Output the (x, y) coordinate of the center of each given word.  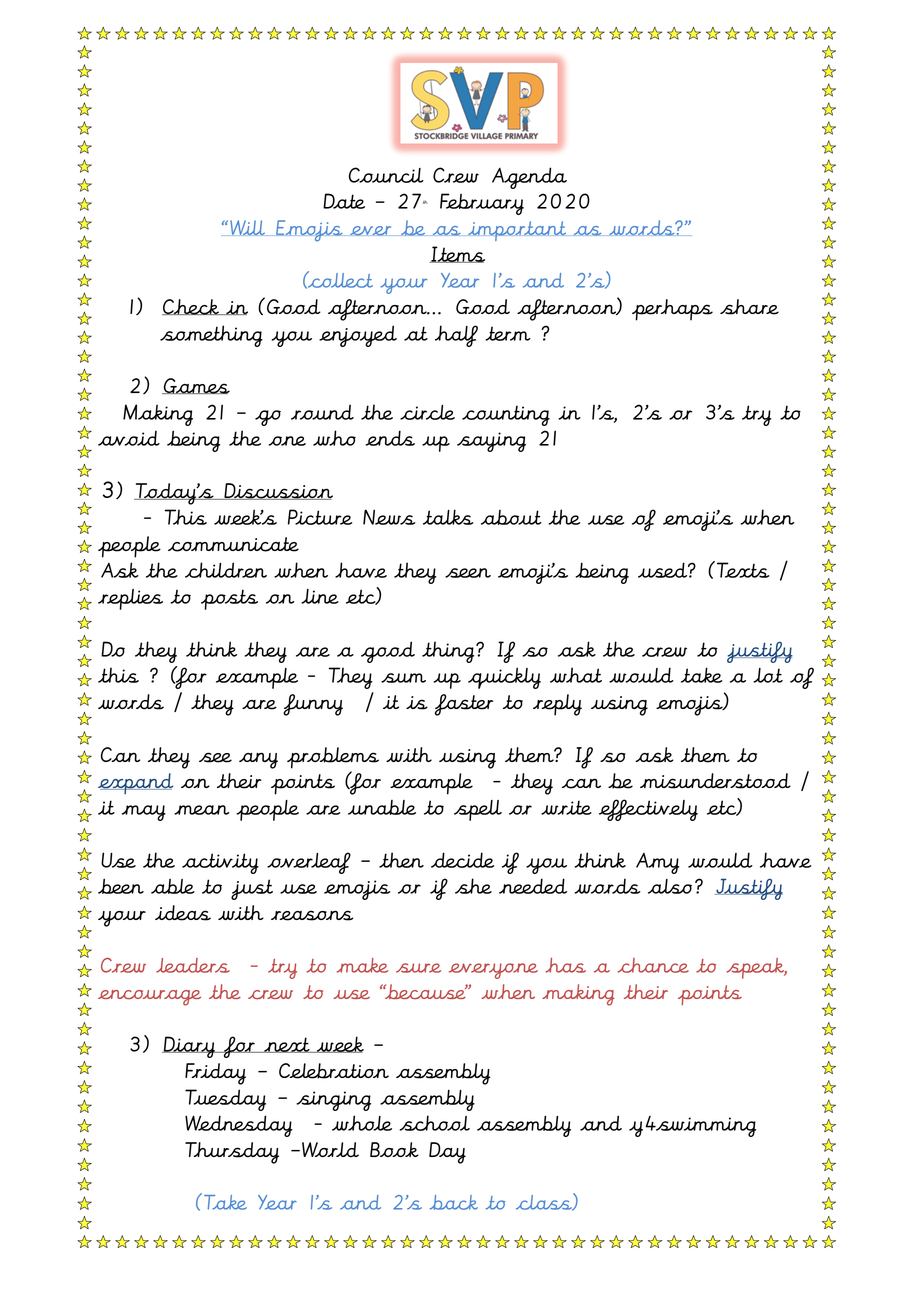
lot (768, 675)
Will (248, 228)
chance (653, 965)
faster (464, 705)
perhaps (672, 310)
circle (427, 412)
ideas (183, 913)
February (482, 204)
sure (418, 968)
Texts (743, 570)
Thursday (232, 1153)
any (258, 760)
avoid (129, 438)
